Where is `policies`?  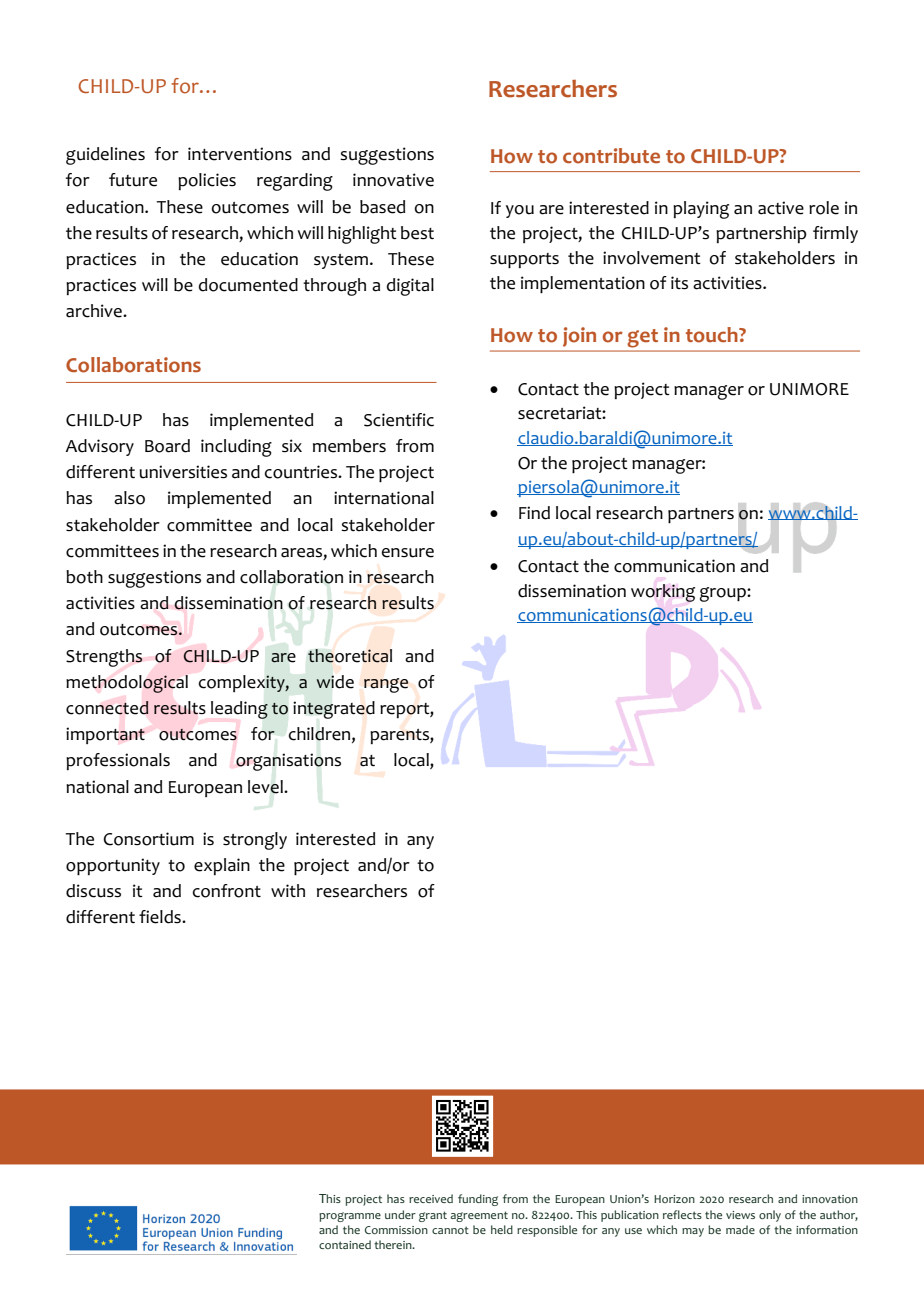 policies is located at coordinates (207, 181).
